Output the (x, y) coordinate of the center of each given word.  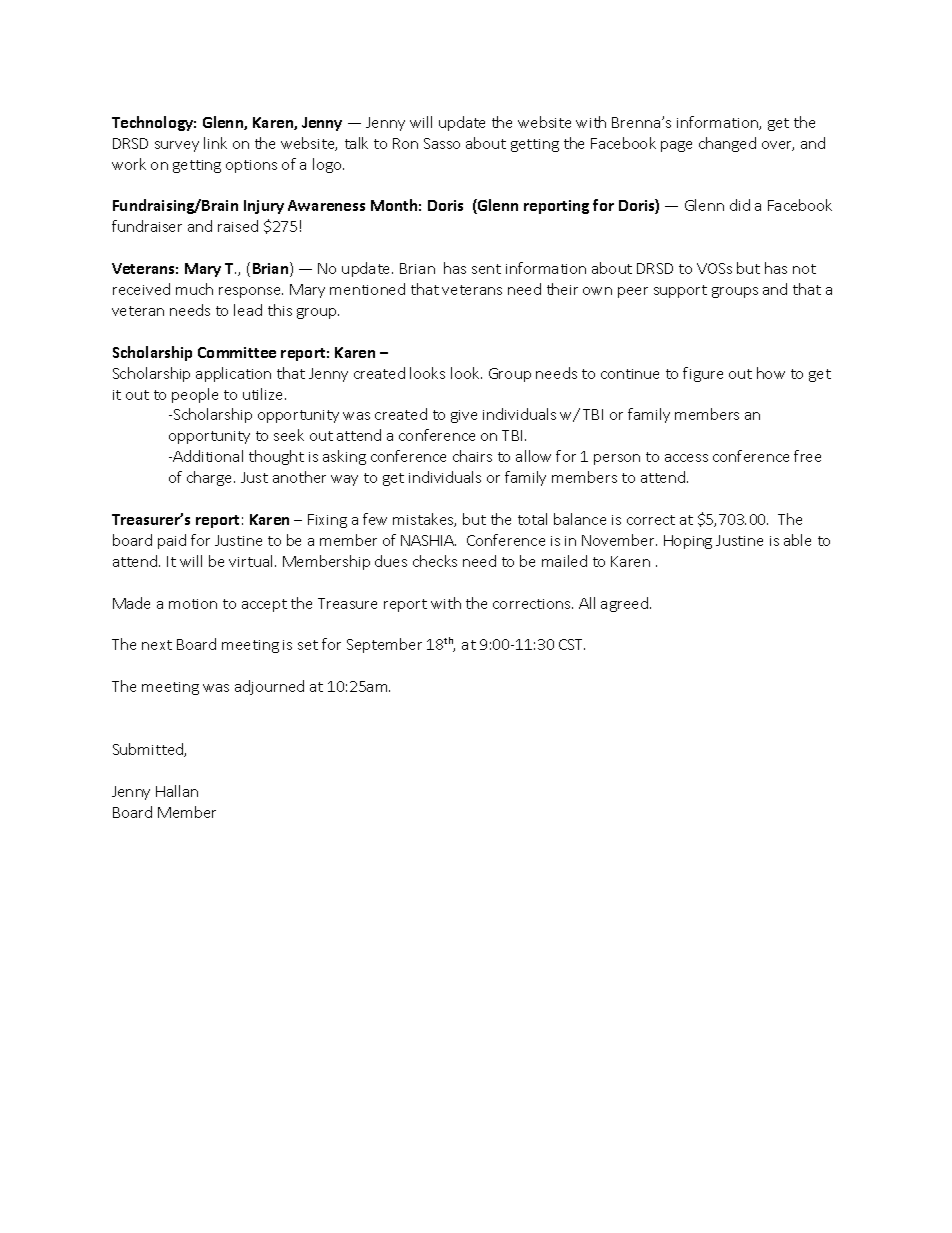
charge (211, 478)
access (686, 458)
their (562, 289)
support (680, 291)
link (215, 143)
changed (727, 144)
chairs (472, 456)
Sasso (442, 143)
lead (248, 310)
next (157, 645)
